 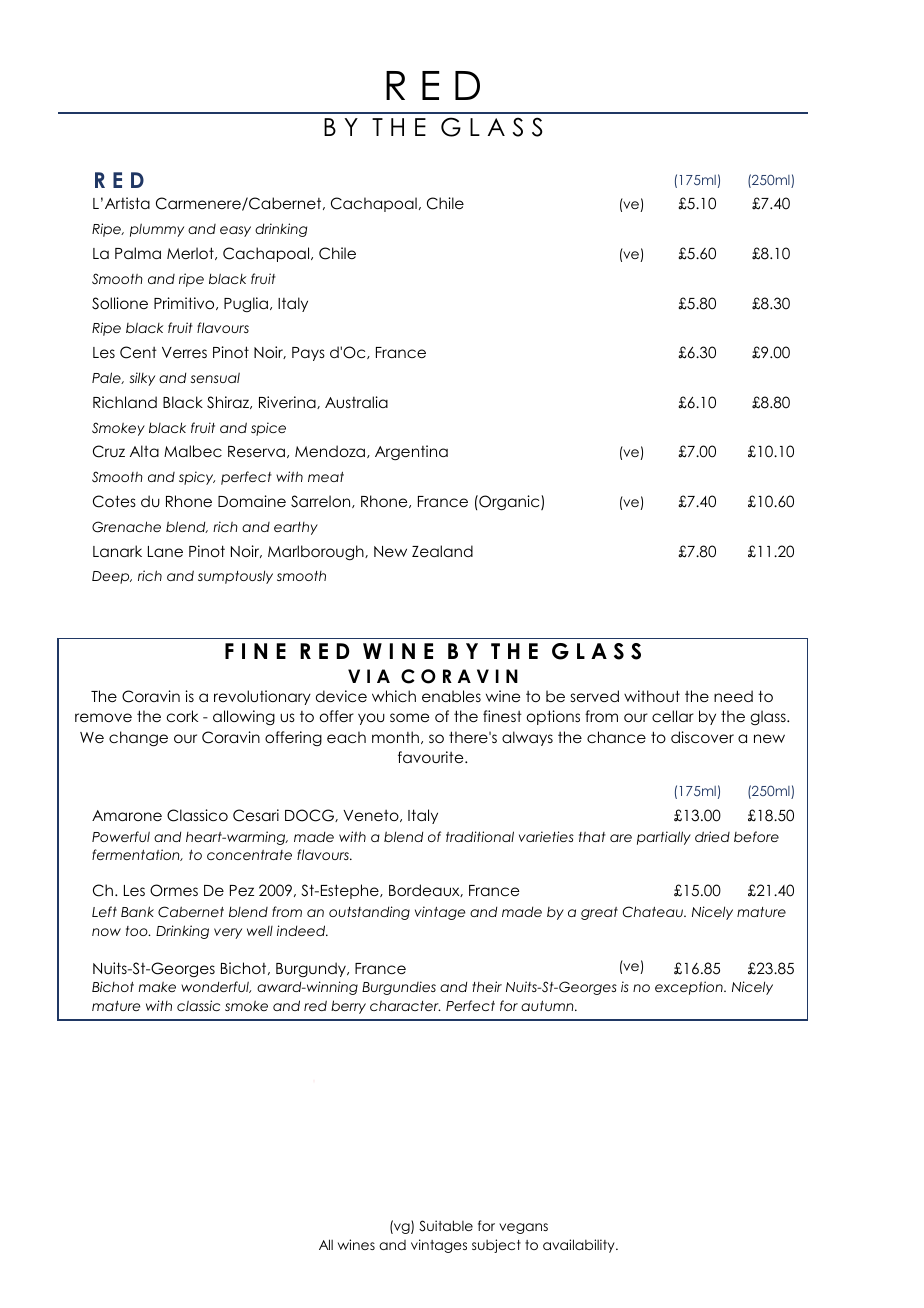 I want to click on Pays, so click(x=308, y=354).
